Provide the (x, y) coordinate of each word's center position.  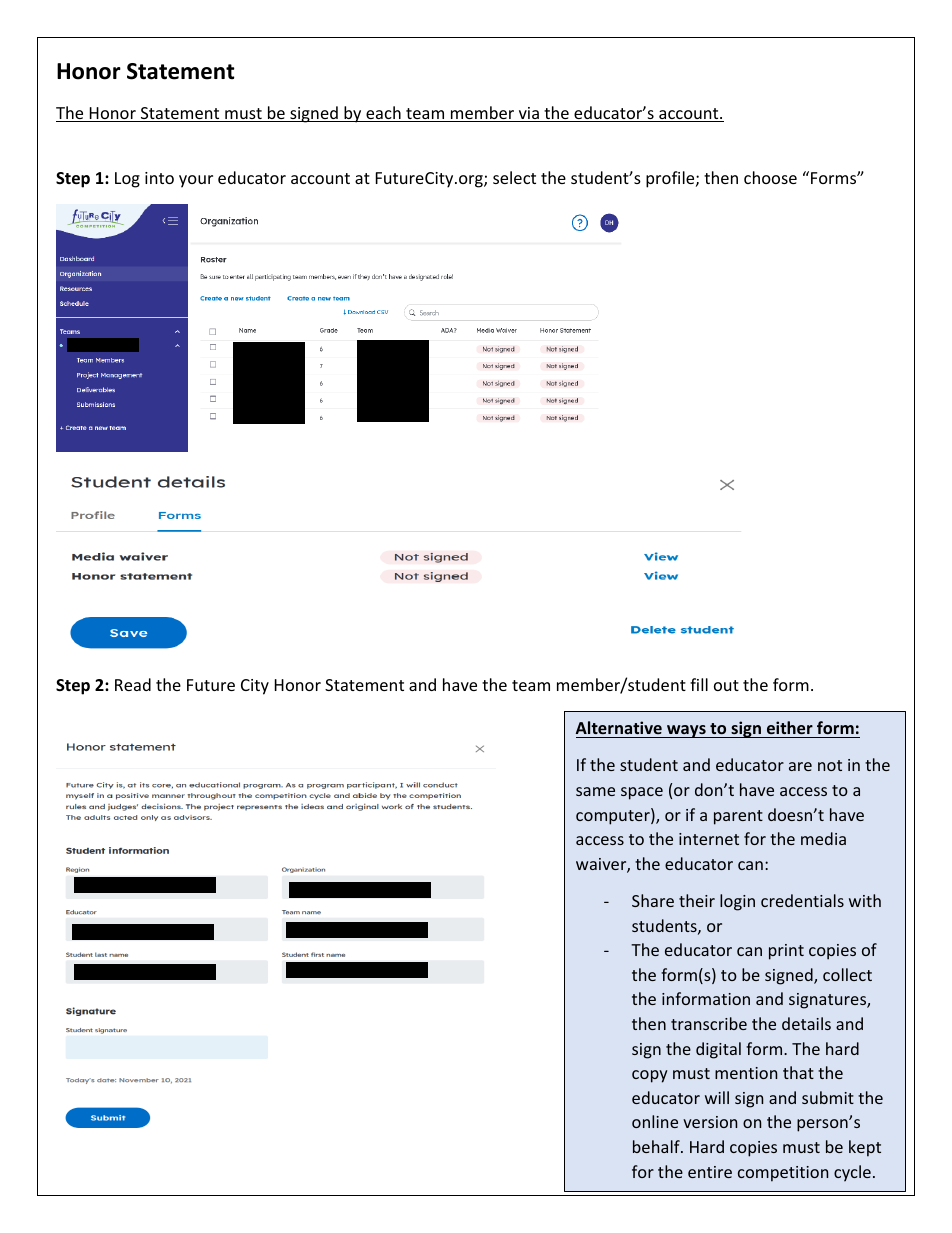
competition (783, 1174)
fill (699, 684)
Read (133, 684)
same (595, 791)
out (726, 685)
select (514, 177)
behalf (657, 1146)
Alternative (620, 729)
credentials (802, 900)
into (159, 178)
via (528, 114)
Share (653, 900)
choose (770, 177)
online (655, 1121)
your (196, 181)
